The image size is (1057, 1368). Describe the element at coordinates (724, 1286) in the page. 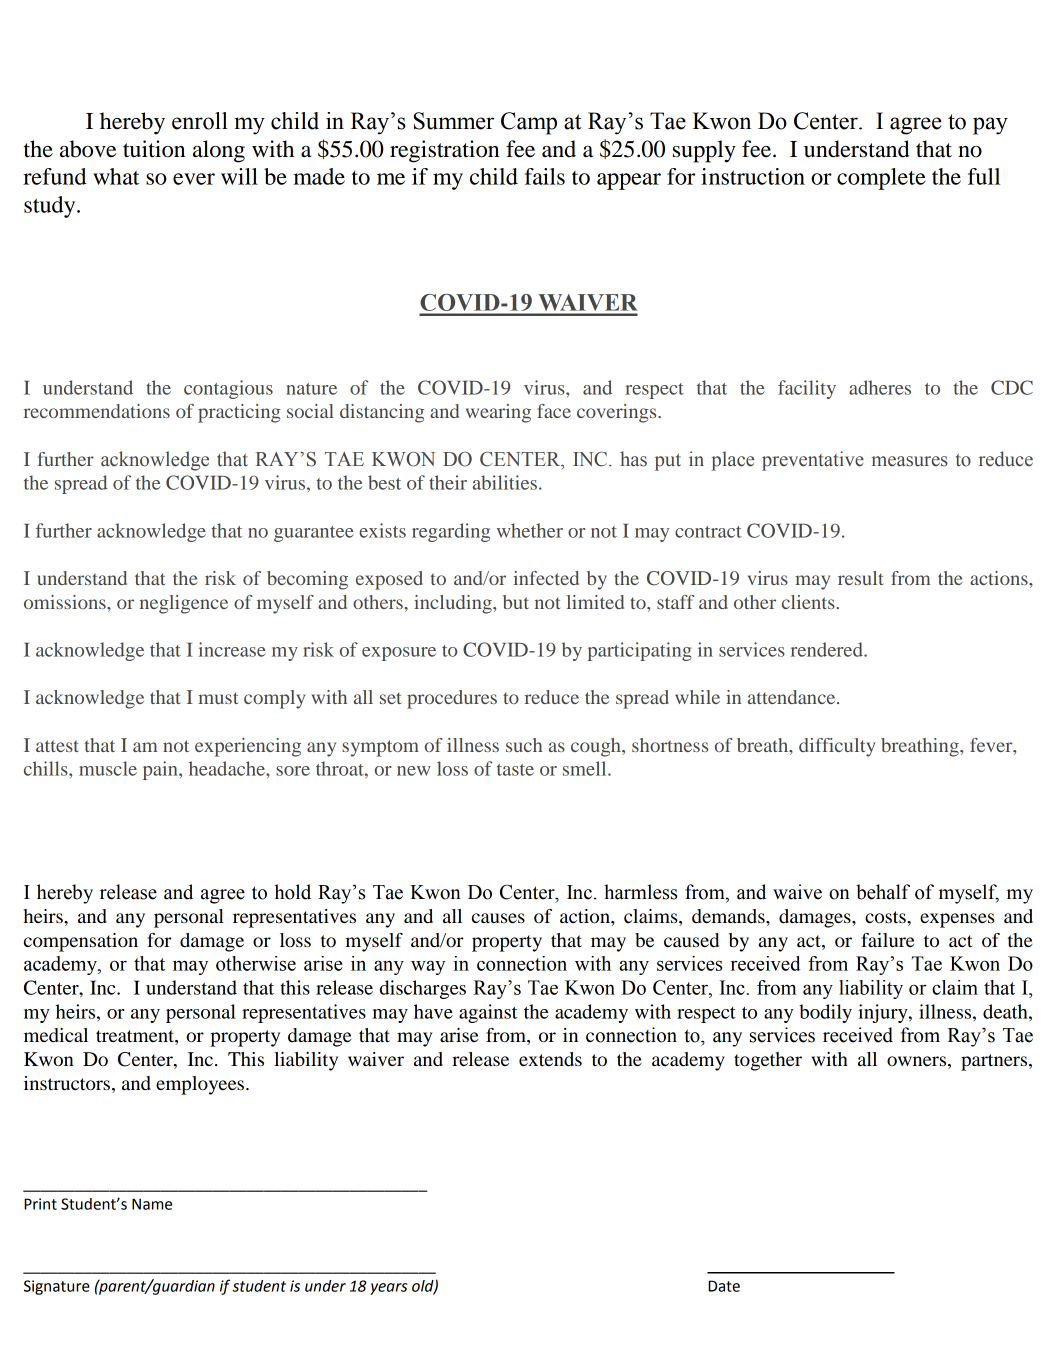

I see `Date` at that location.
